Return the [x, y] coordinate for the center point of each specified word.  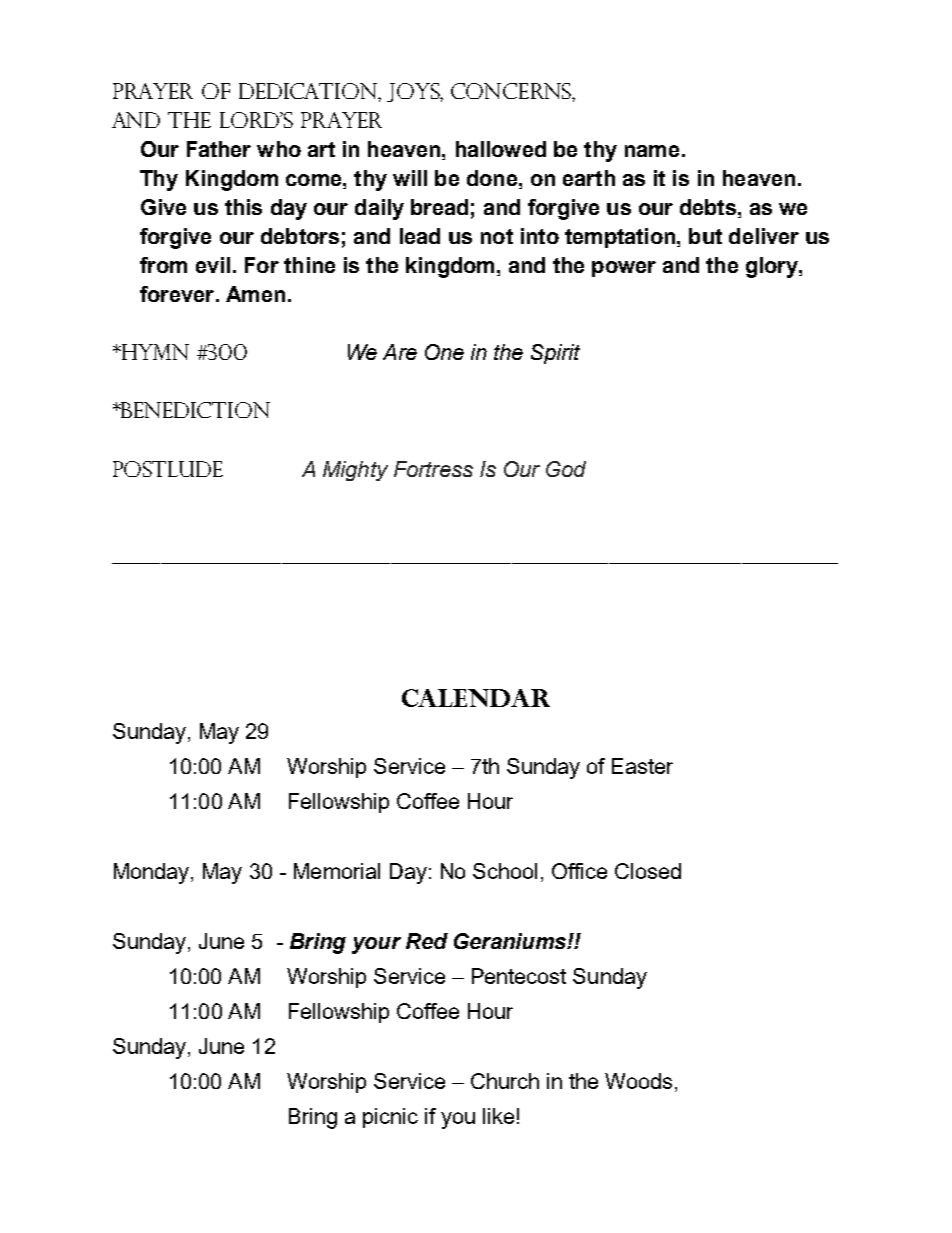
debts [708, 207]
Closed [648, 871]
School [505, 871]
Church [505, 1081]
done [492, 178]
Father [219, 149]
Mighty [355, 471]
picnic [390, 1118]
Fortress [433, 469]
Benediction [195, 410]
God [566, 469]
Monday [153, 873]
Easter [642, 766]
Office [579, 871]
